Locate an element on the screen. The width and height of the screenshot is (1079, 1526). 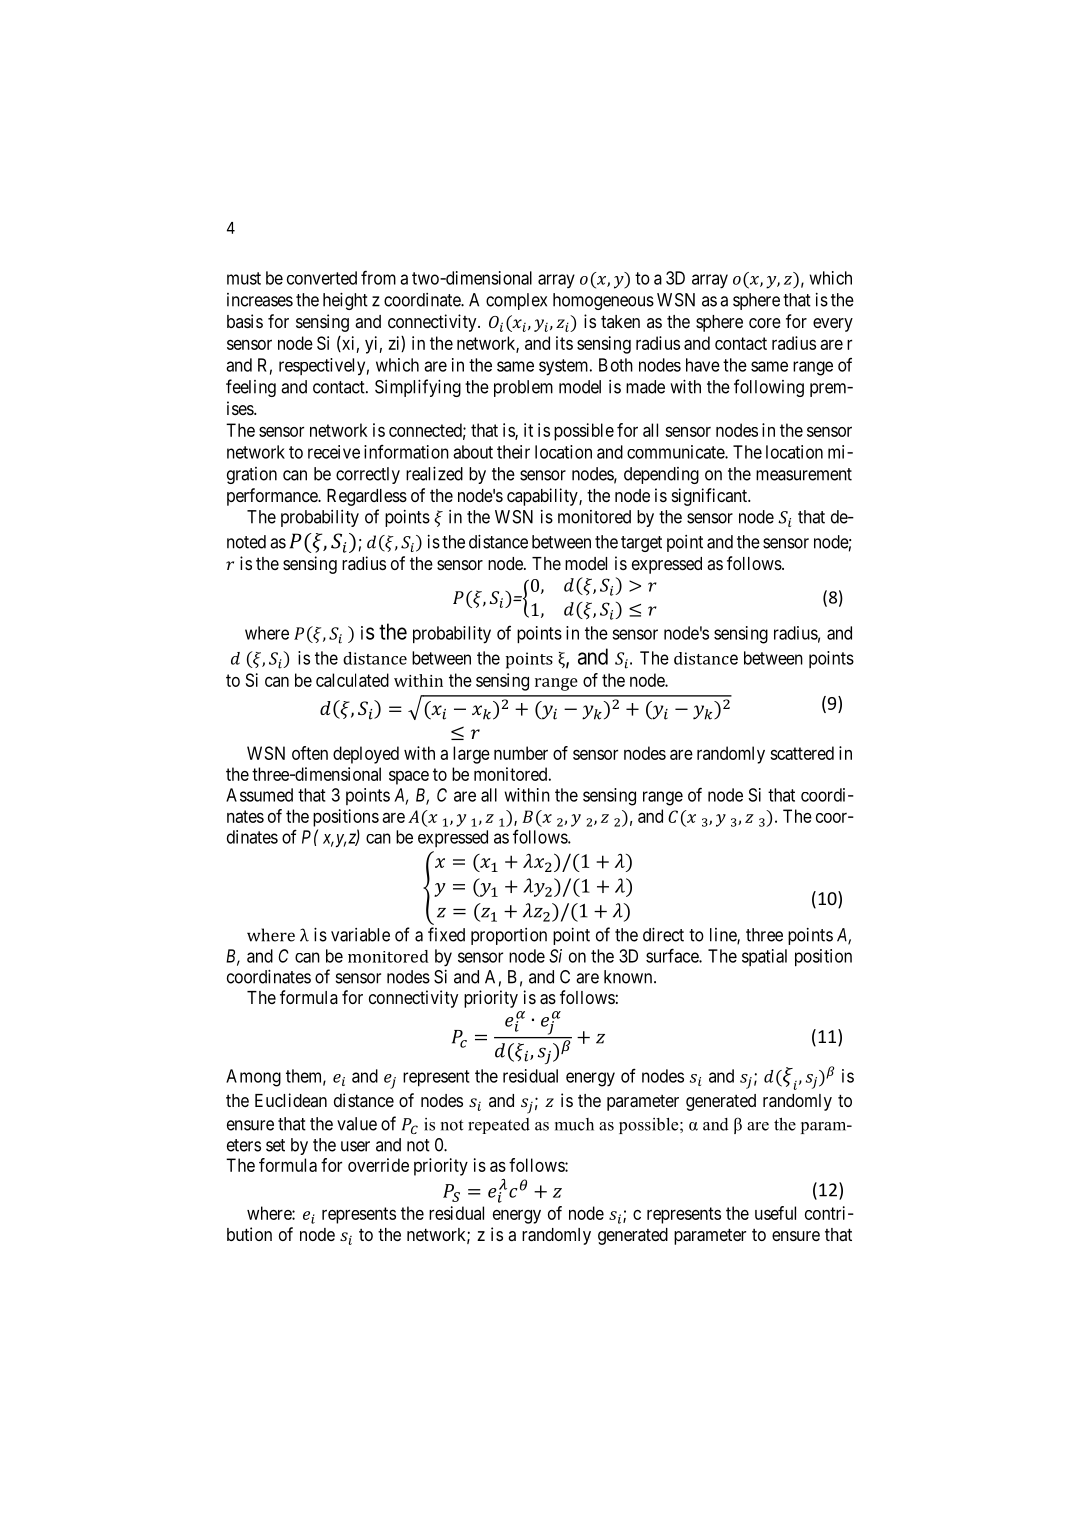
complex is located at coordinates (516, 301).
